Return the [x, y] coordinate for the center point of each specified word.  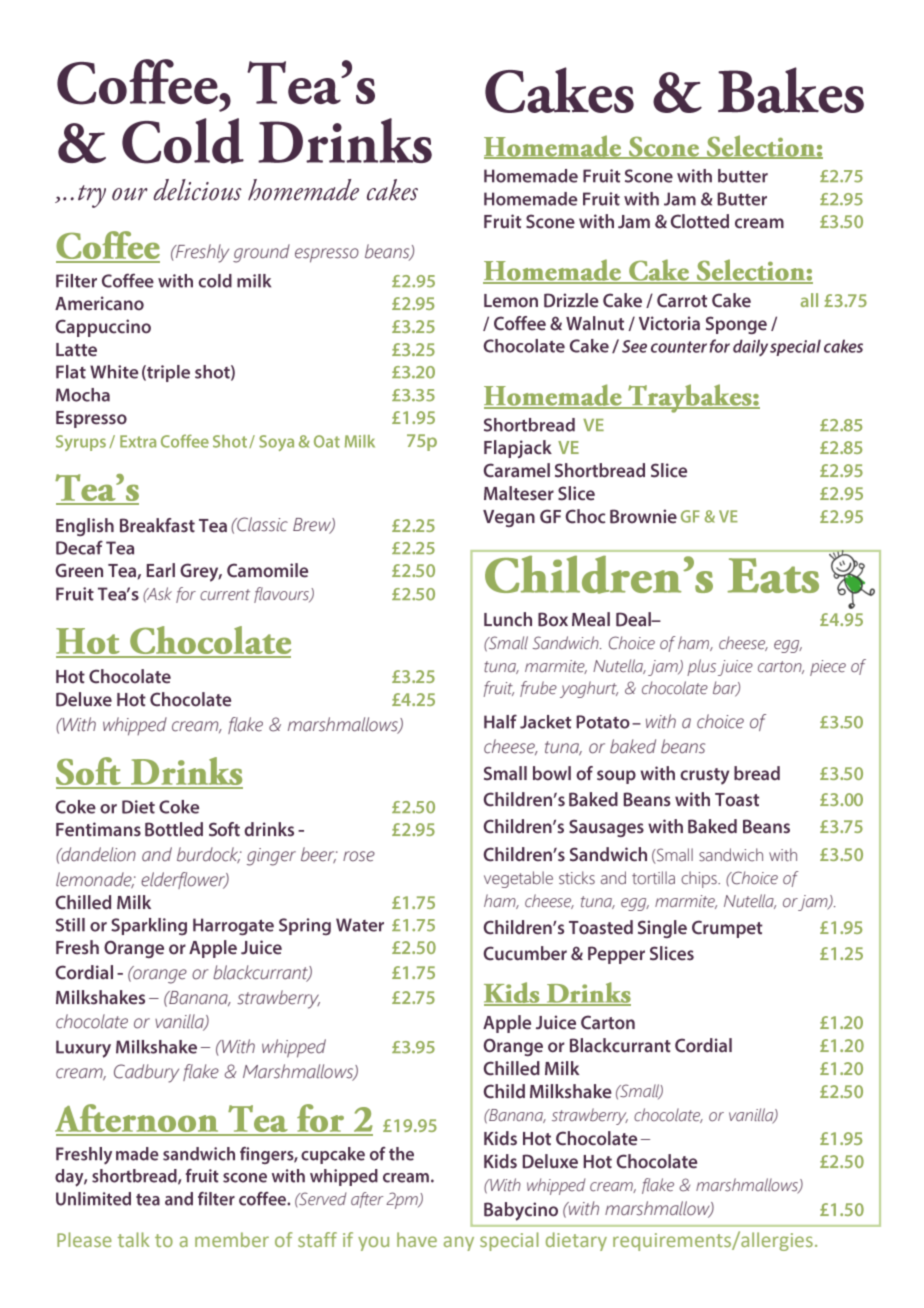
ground [261, 253]
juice [735, 668]
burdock [209, 855]
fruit [499, 689]
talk [133, 1239]
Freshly [201, 253]
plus [701, 667]
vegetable [518, 879]
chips [700, 879]
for [186, 595]
